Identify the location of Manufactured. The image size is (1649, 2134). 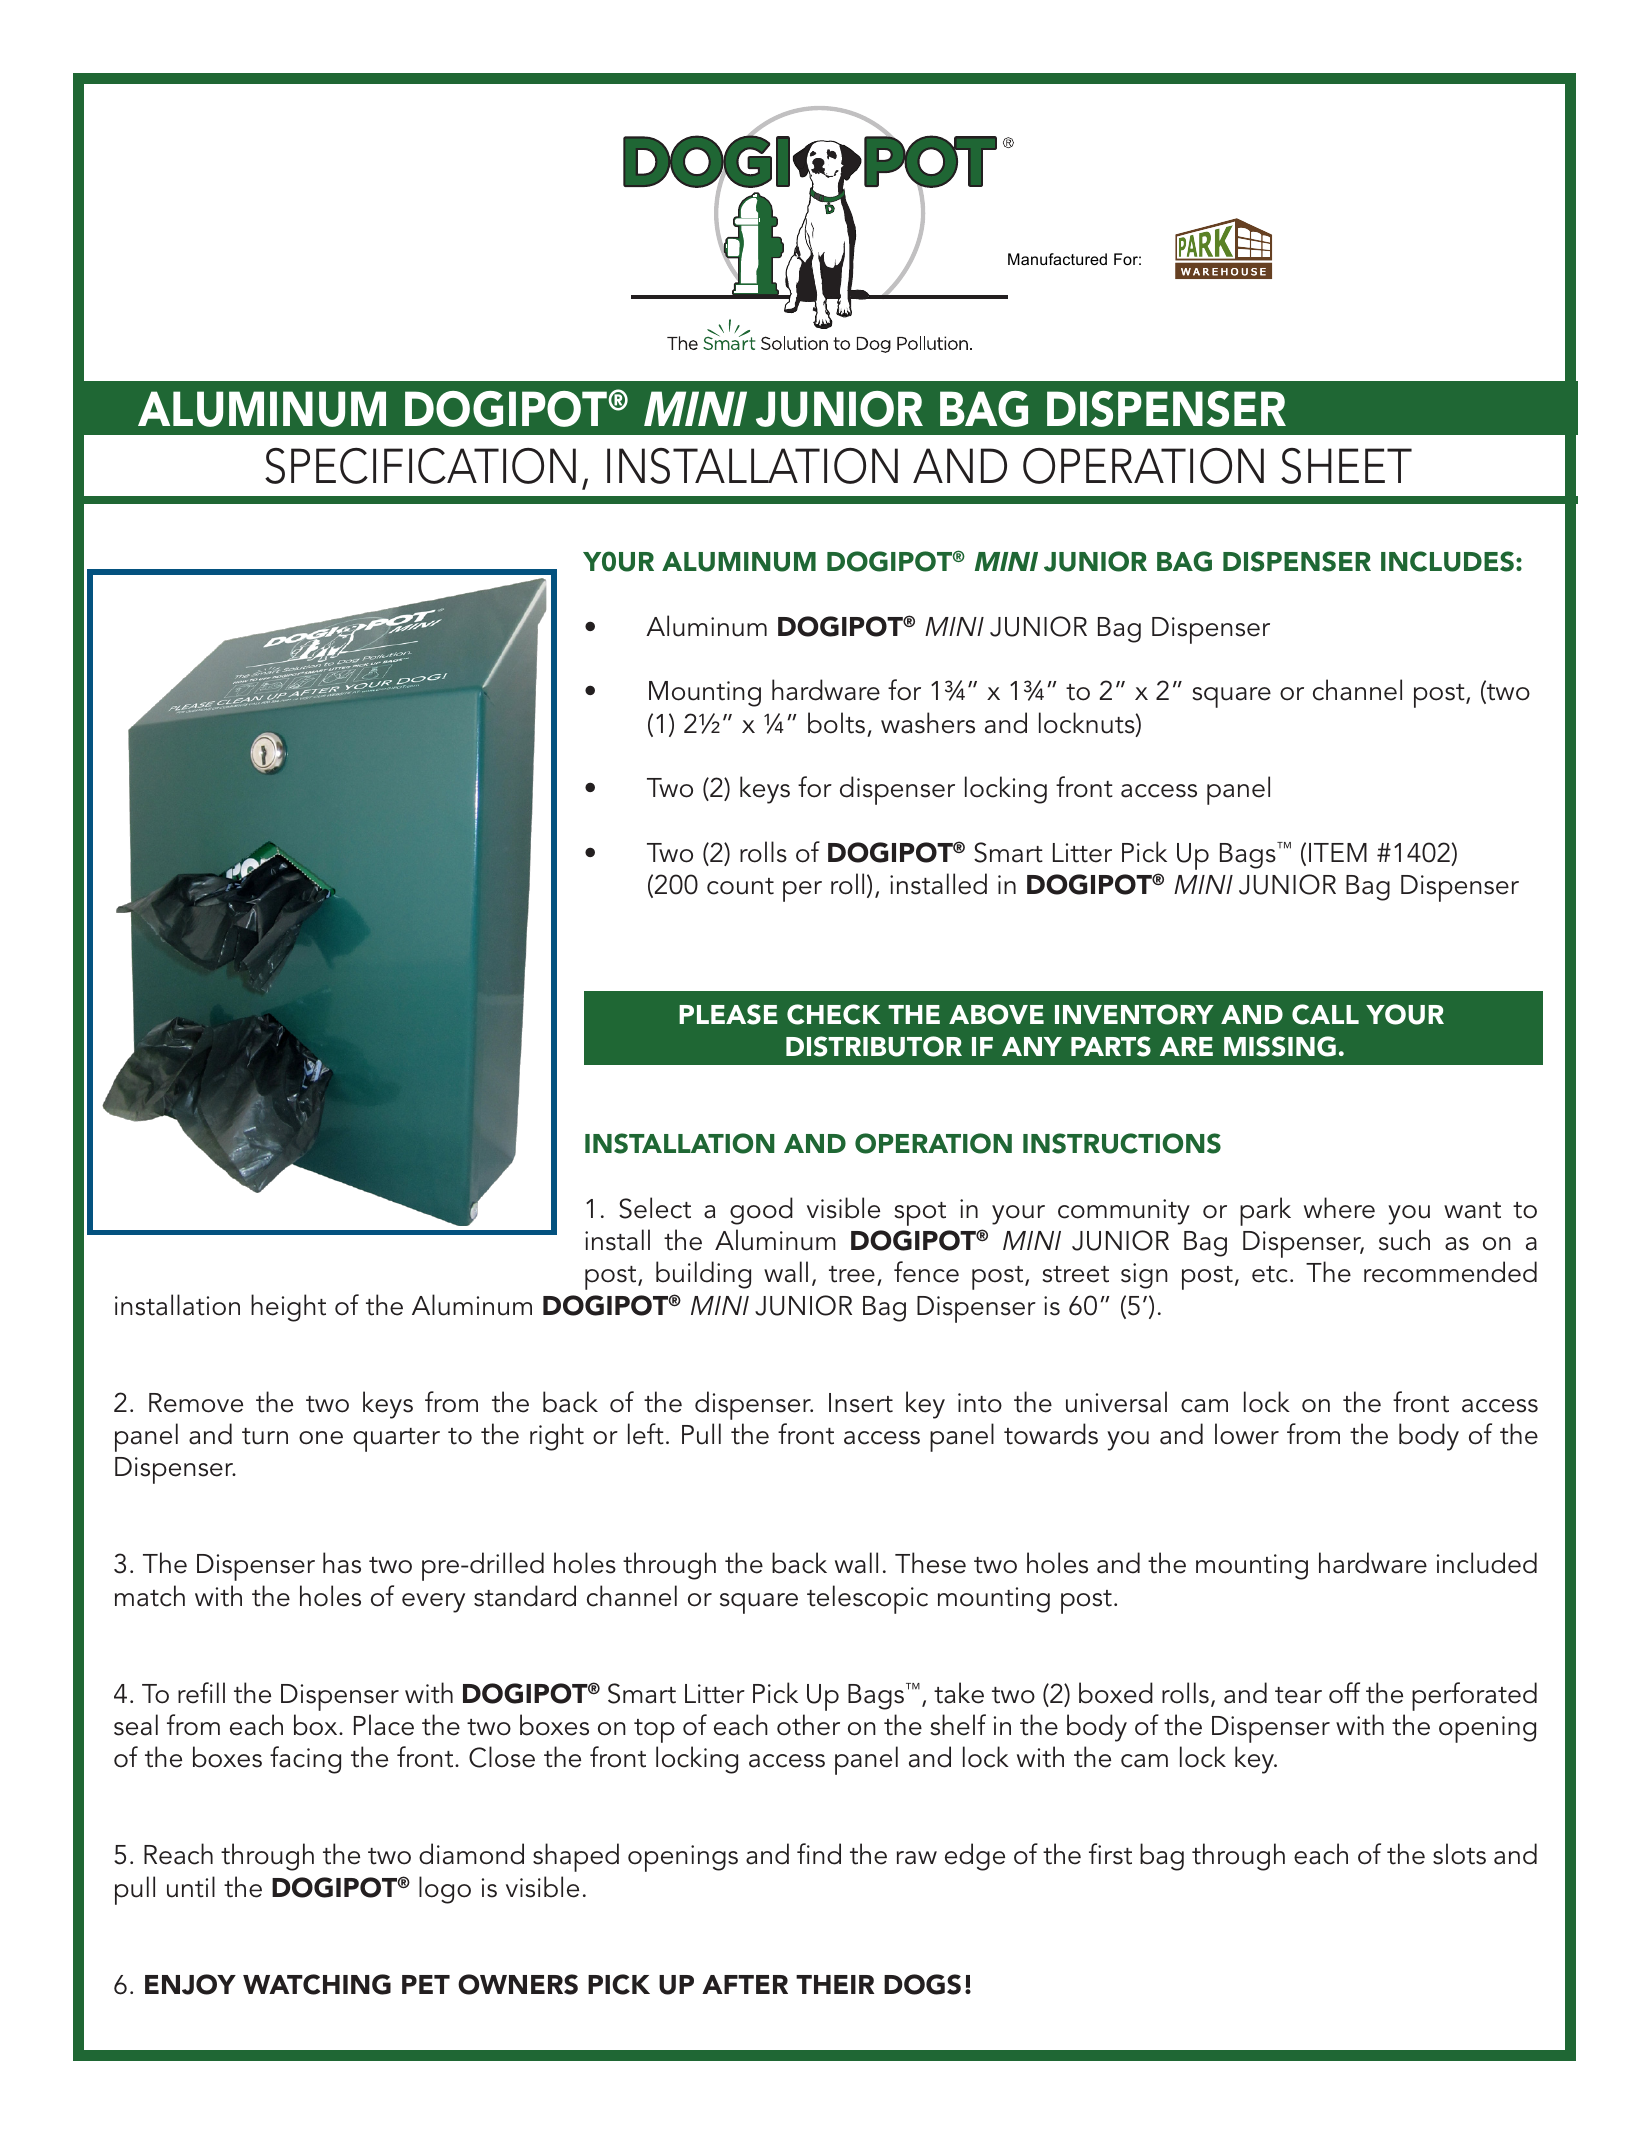
(1057, 259).
